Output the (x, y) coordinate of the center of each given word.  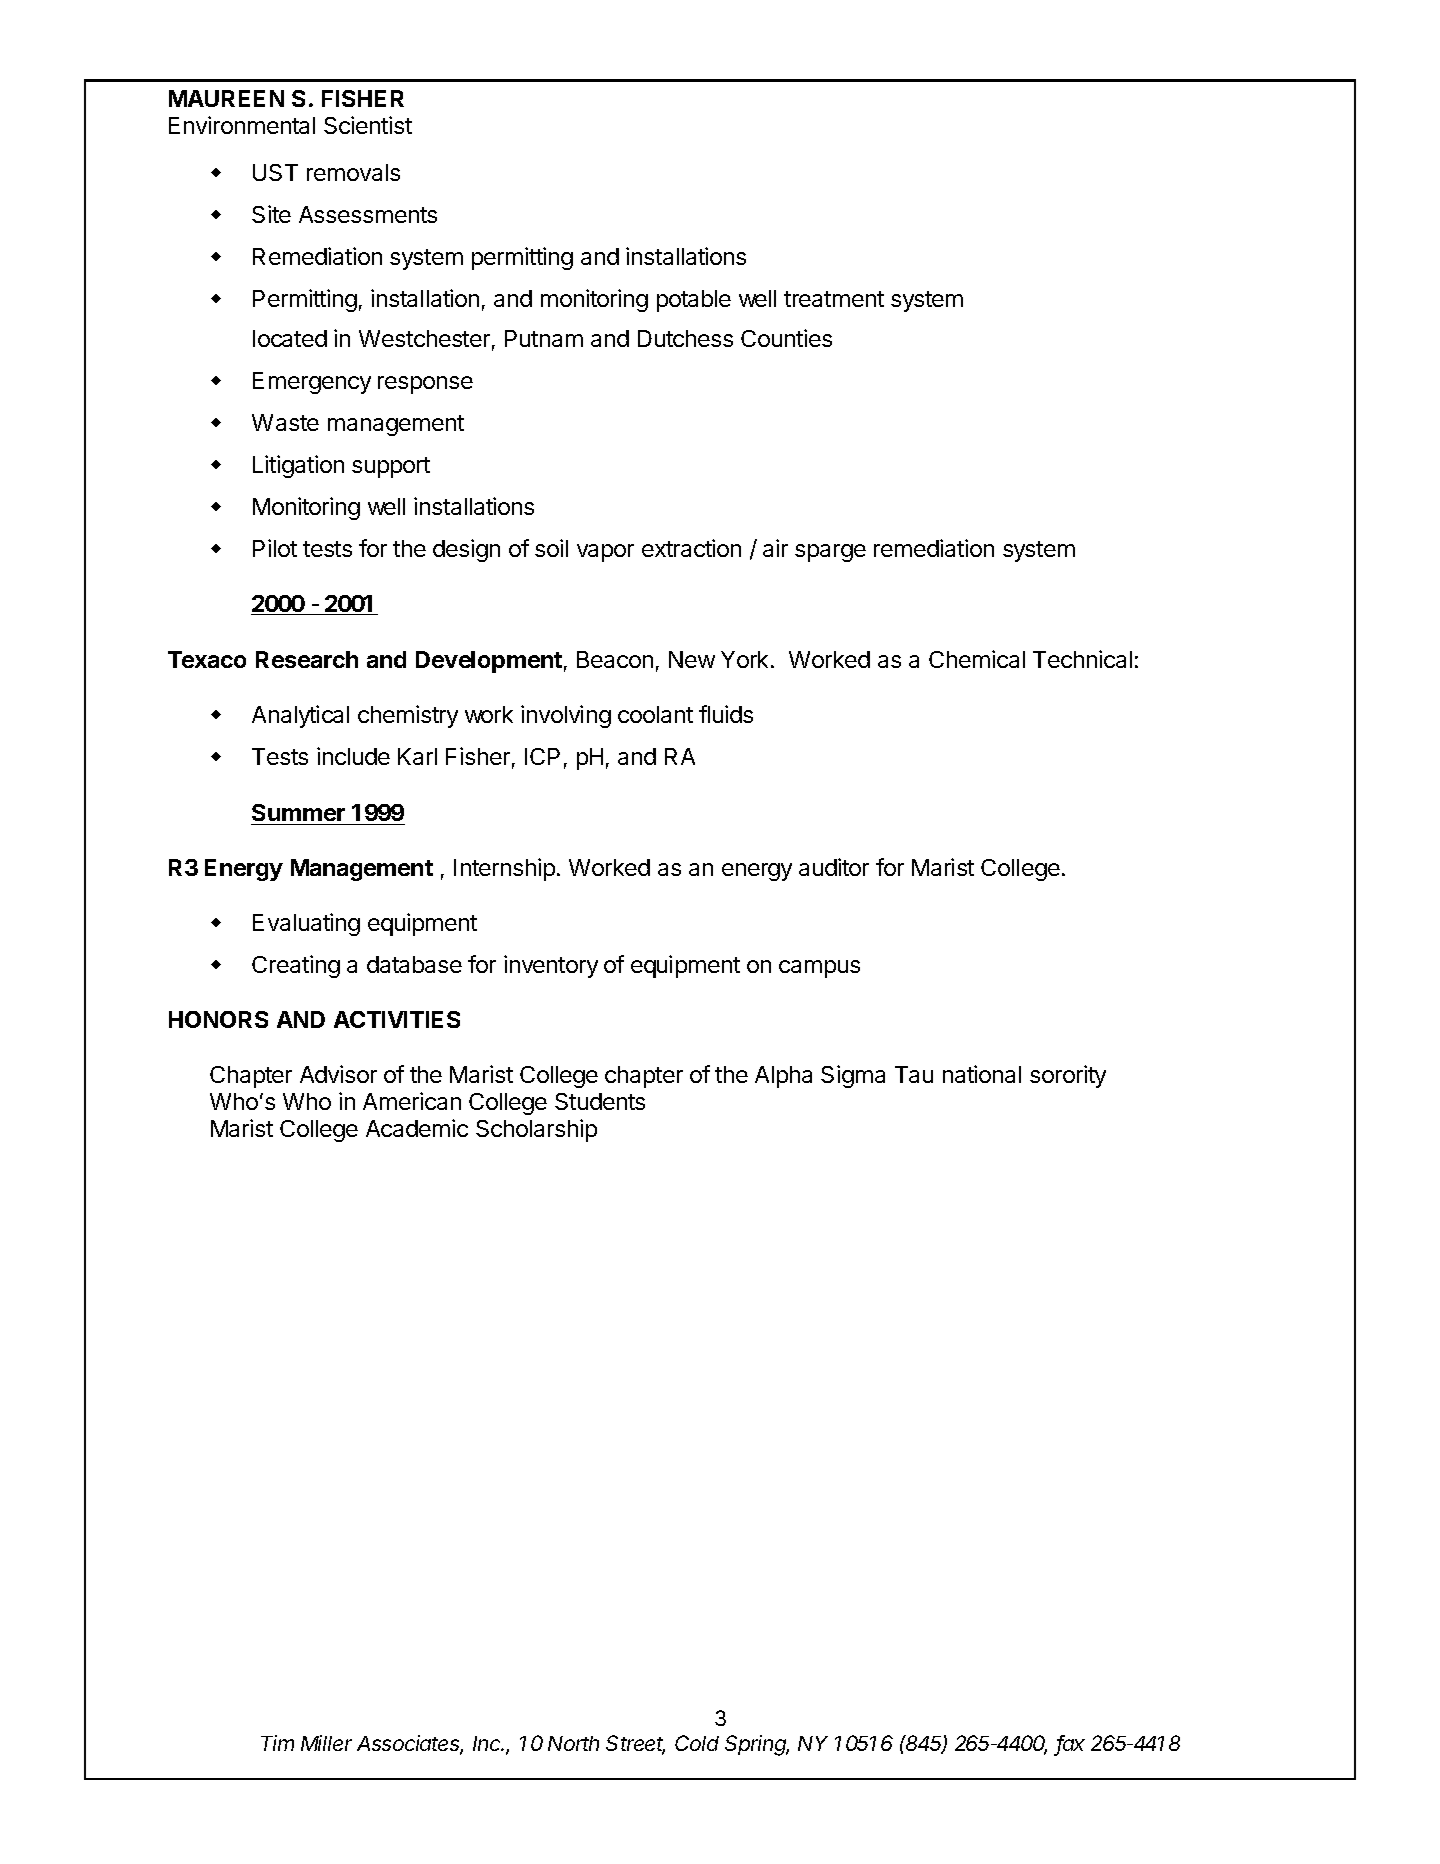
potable (694, 301)
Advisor (338, 1074)
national (982, 1074)
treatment (834, 299)
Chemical (977, 659)
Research (307, 659)
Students (600, 1101)
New (692, 659)
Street (635, 1744)
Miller (326, 1743)
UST (275, 172)
